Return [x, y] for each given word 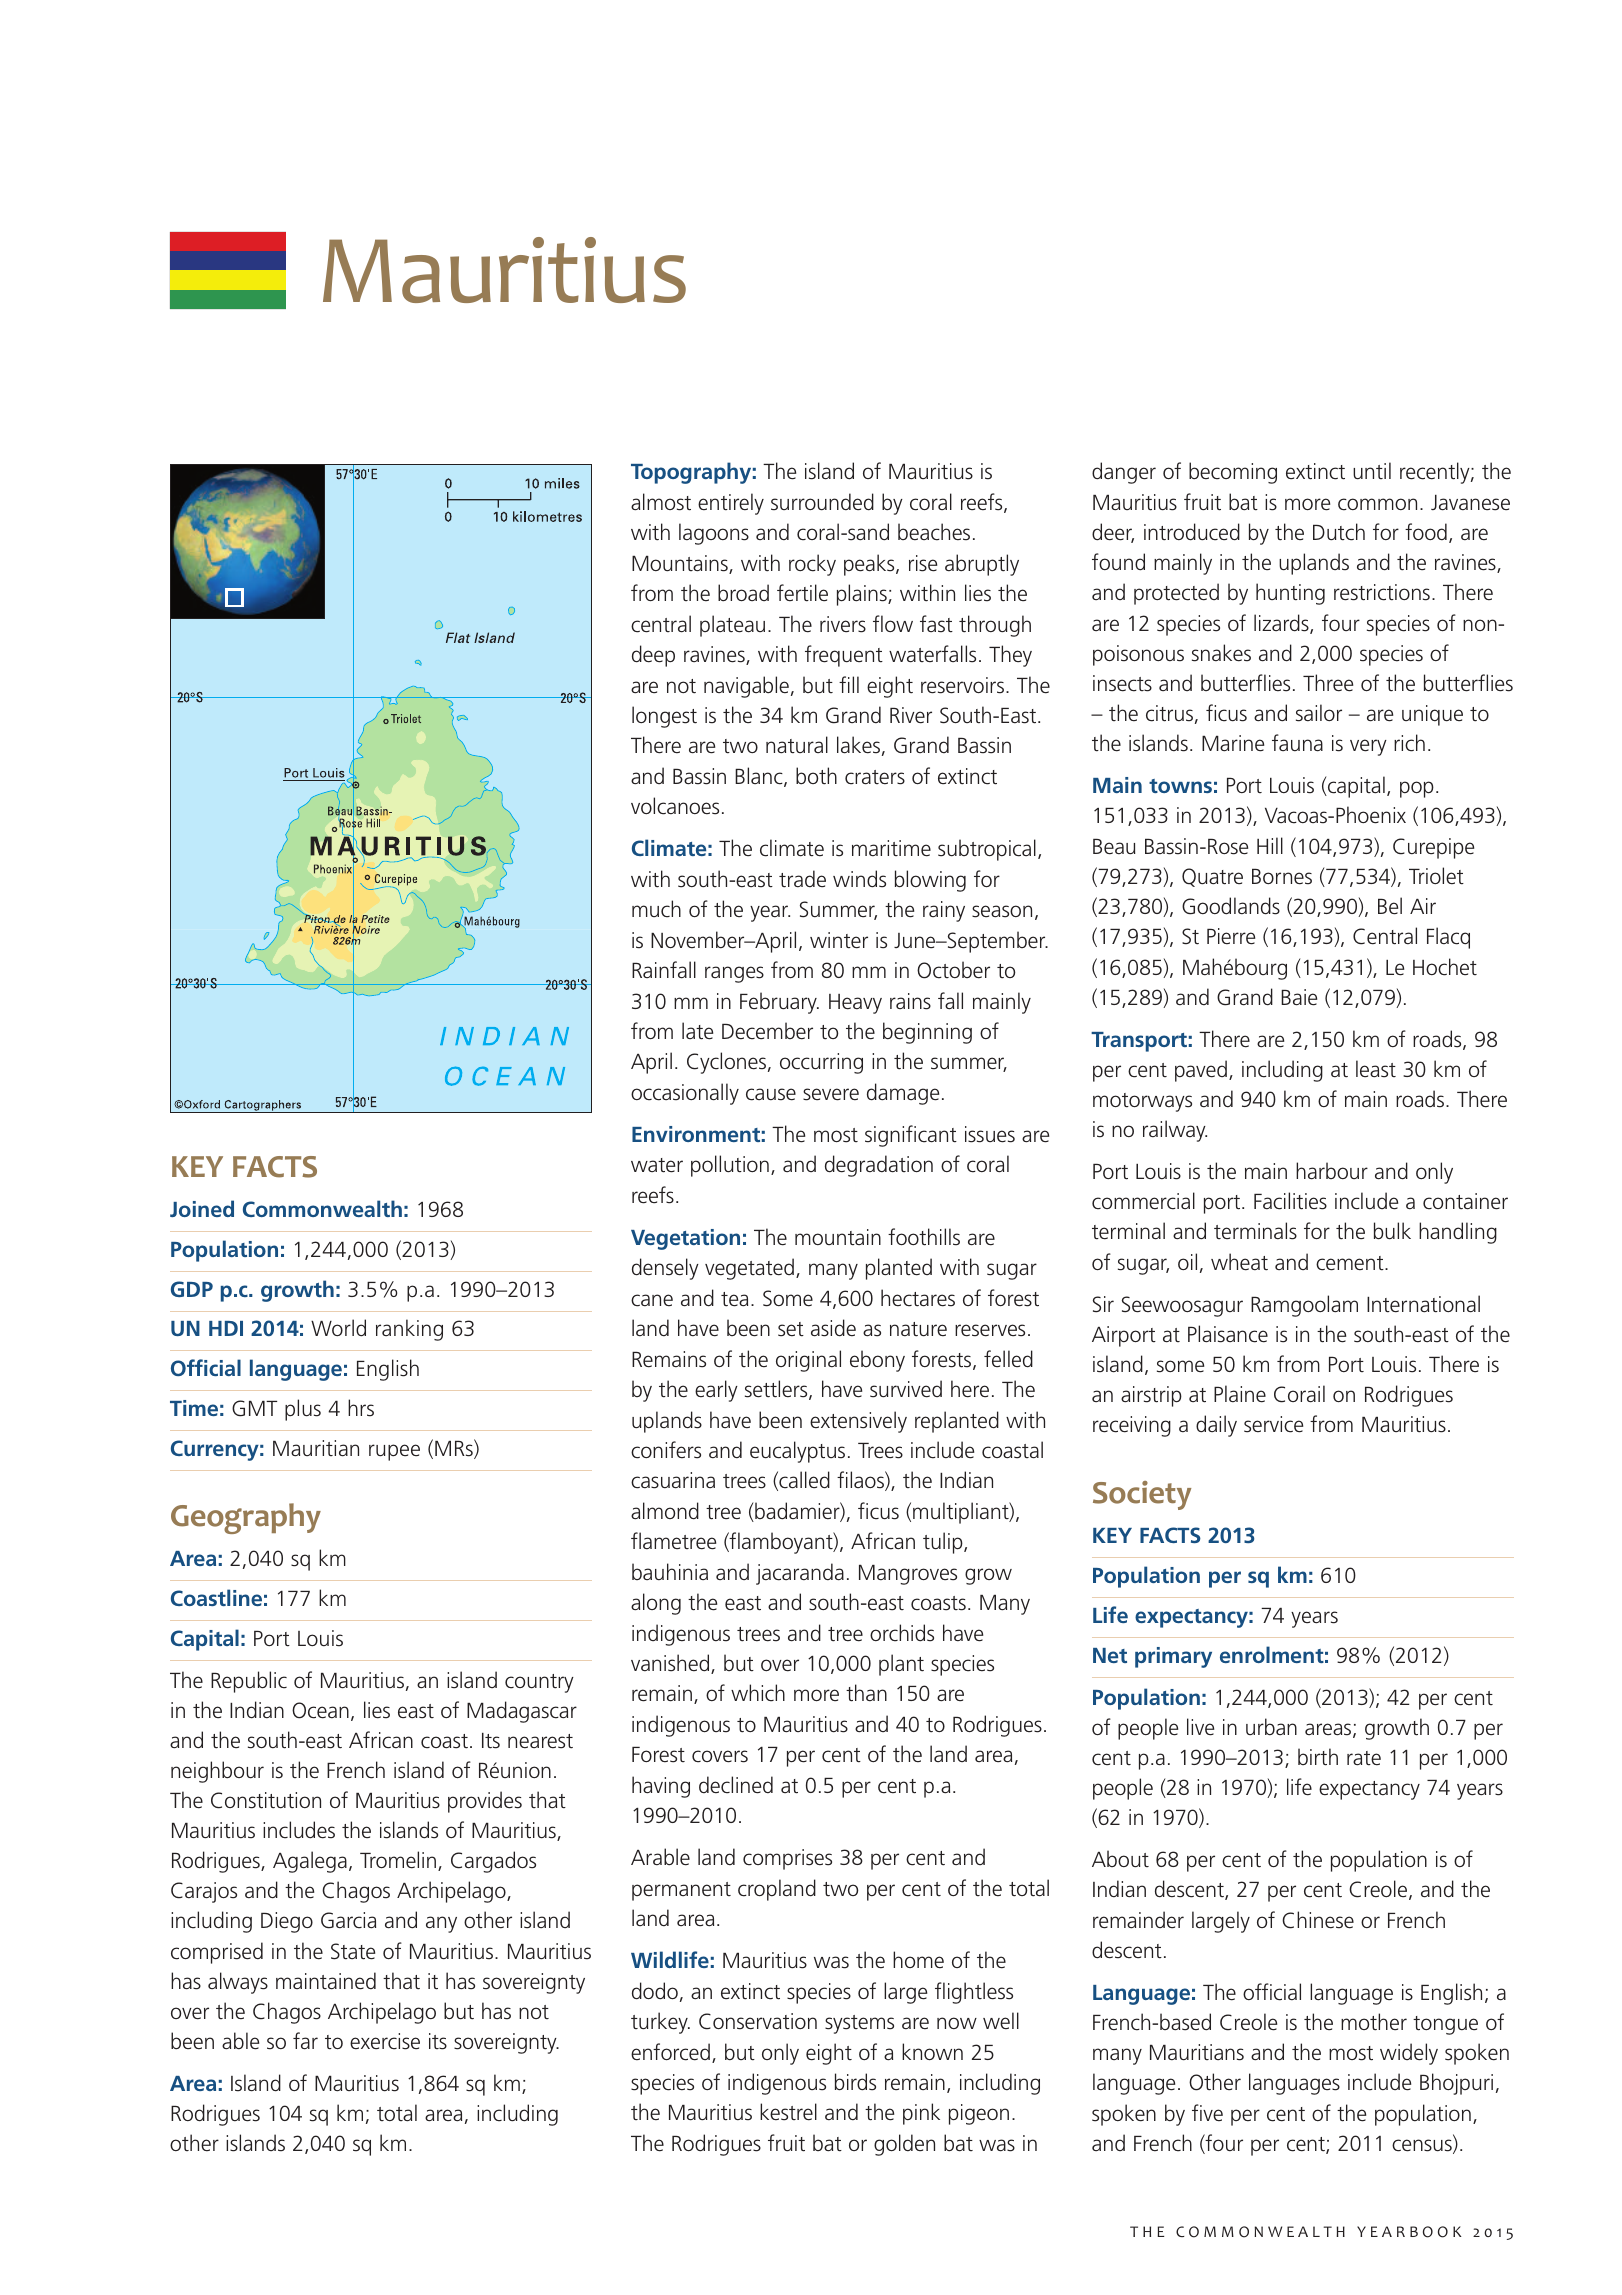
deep [653, 656]
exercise [385, 2041]
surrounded [822, 502]
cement [1351, 1263]
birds [855, 2082]
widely [1409, 2054]
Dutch [1339, 532]
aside [833, 1328]
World [338, 1328]
